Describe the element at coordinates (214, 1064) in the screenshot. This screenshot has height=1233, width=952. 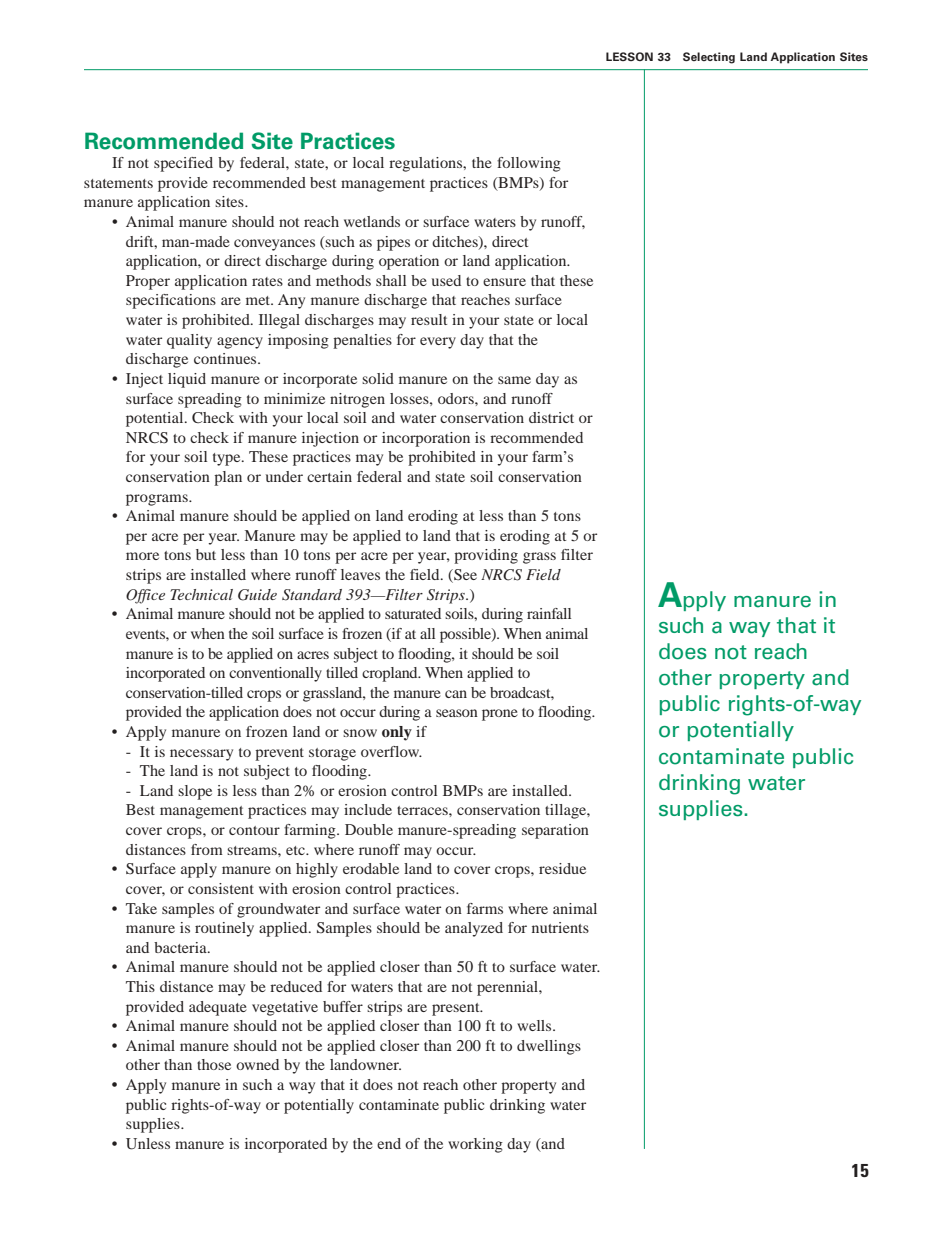
I see `those` at that location.
